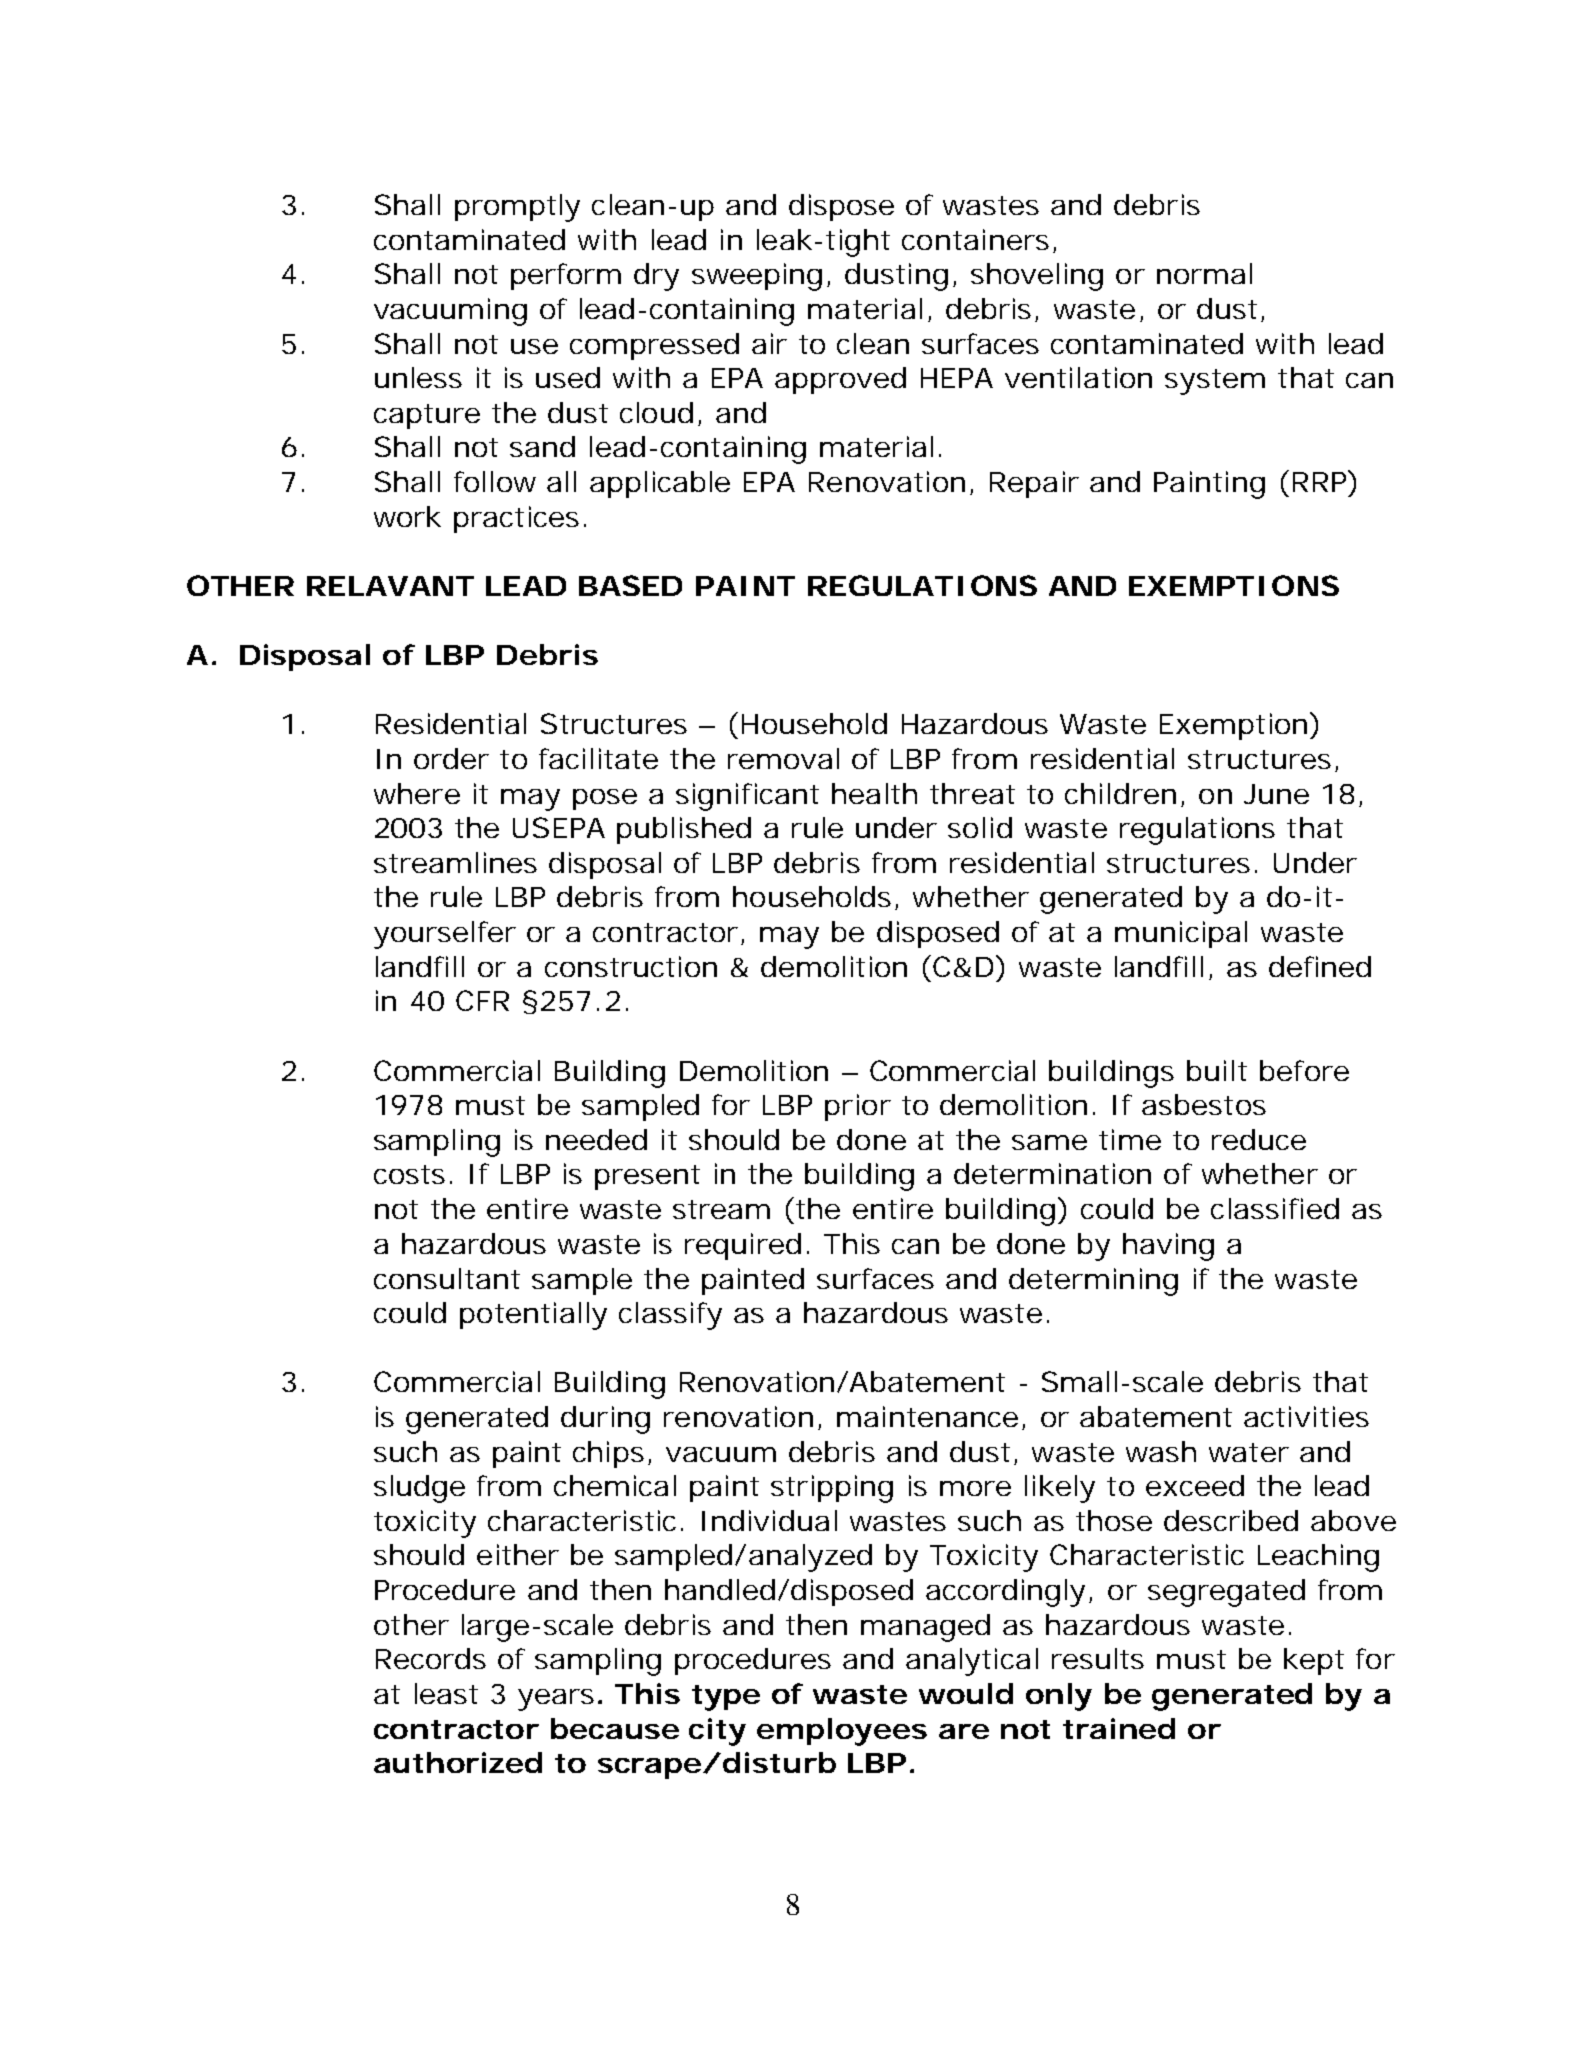 The width and height of the screenshot is (1585, 2051). What do you see at coordinates (1168, 1247) in the screenshot?
I see `having` at bounding box center [1168, 1247].
